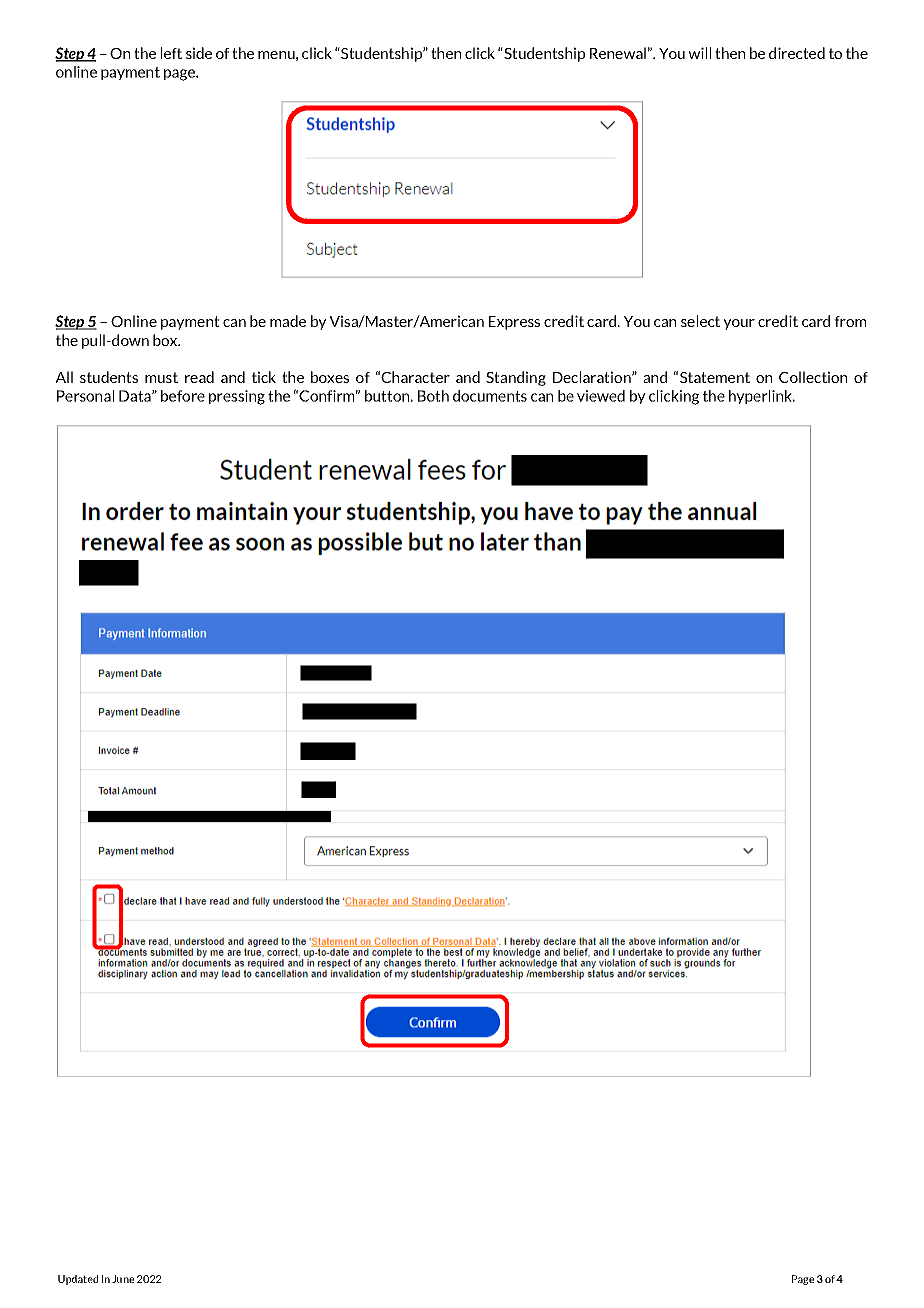 Image resolution: width=924 pixels, height=1308 pixels. What do you see at coordinates (85, 396) in the screenshot?
I see `Personal` at bounding box center [85, 396].
